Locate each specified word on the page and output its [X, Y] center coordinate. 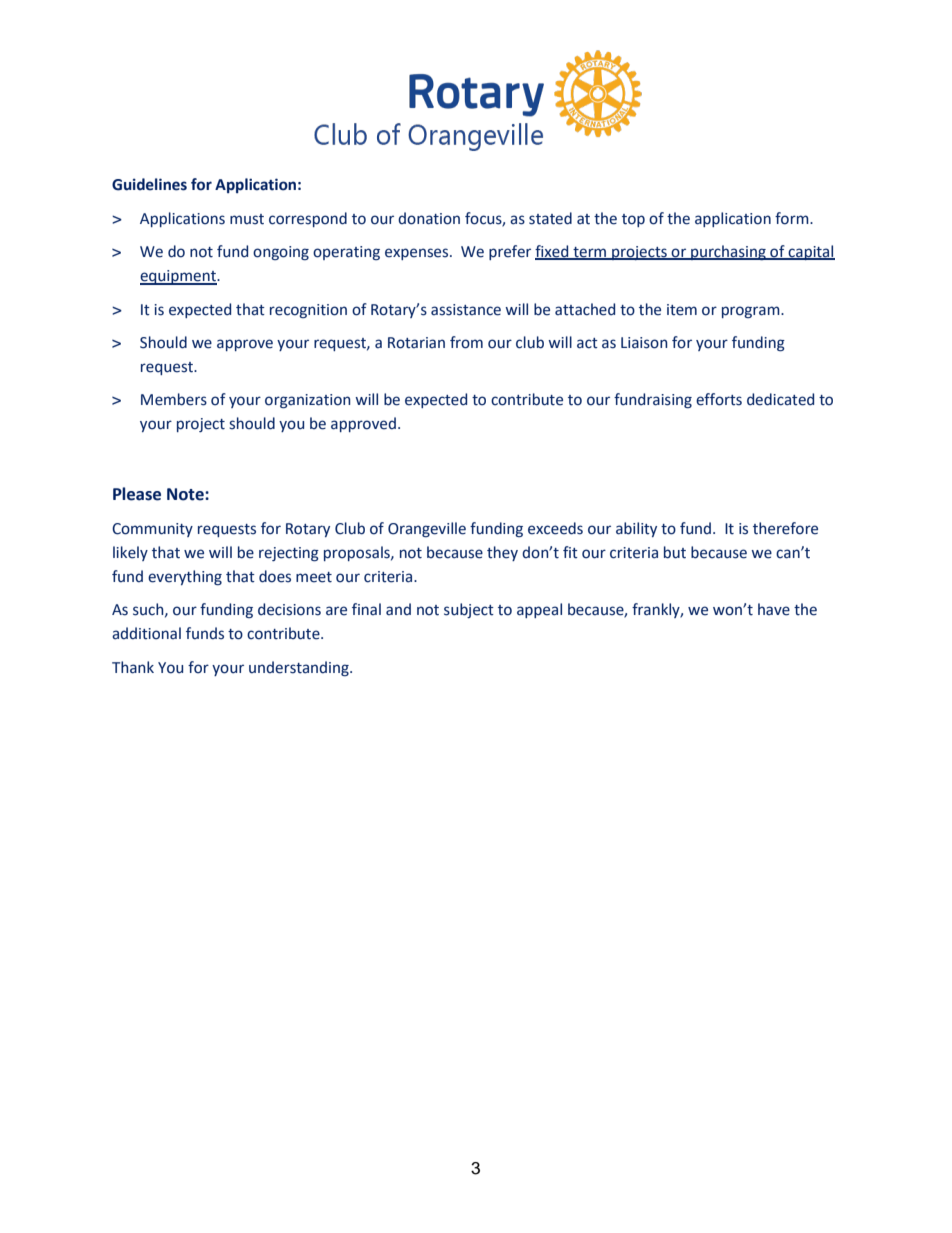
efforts [719, 399]
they [502, 553]
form [793, 218]
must [247, 219]
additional [146, 633]
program [752, 312]
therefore [785, 528]
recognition [308, 311]
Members [174, 399]
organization [308, 401]
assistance [466, 310]
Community [152, 530]
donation [429, 218]
